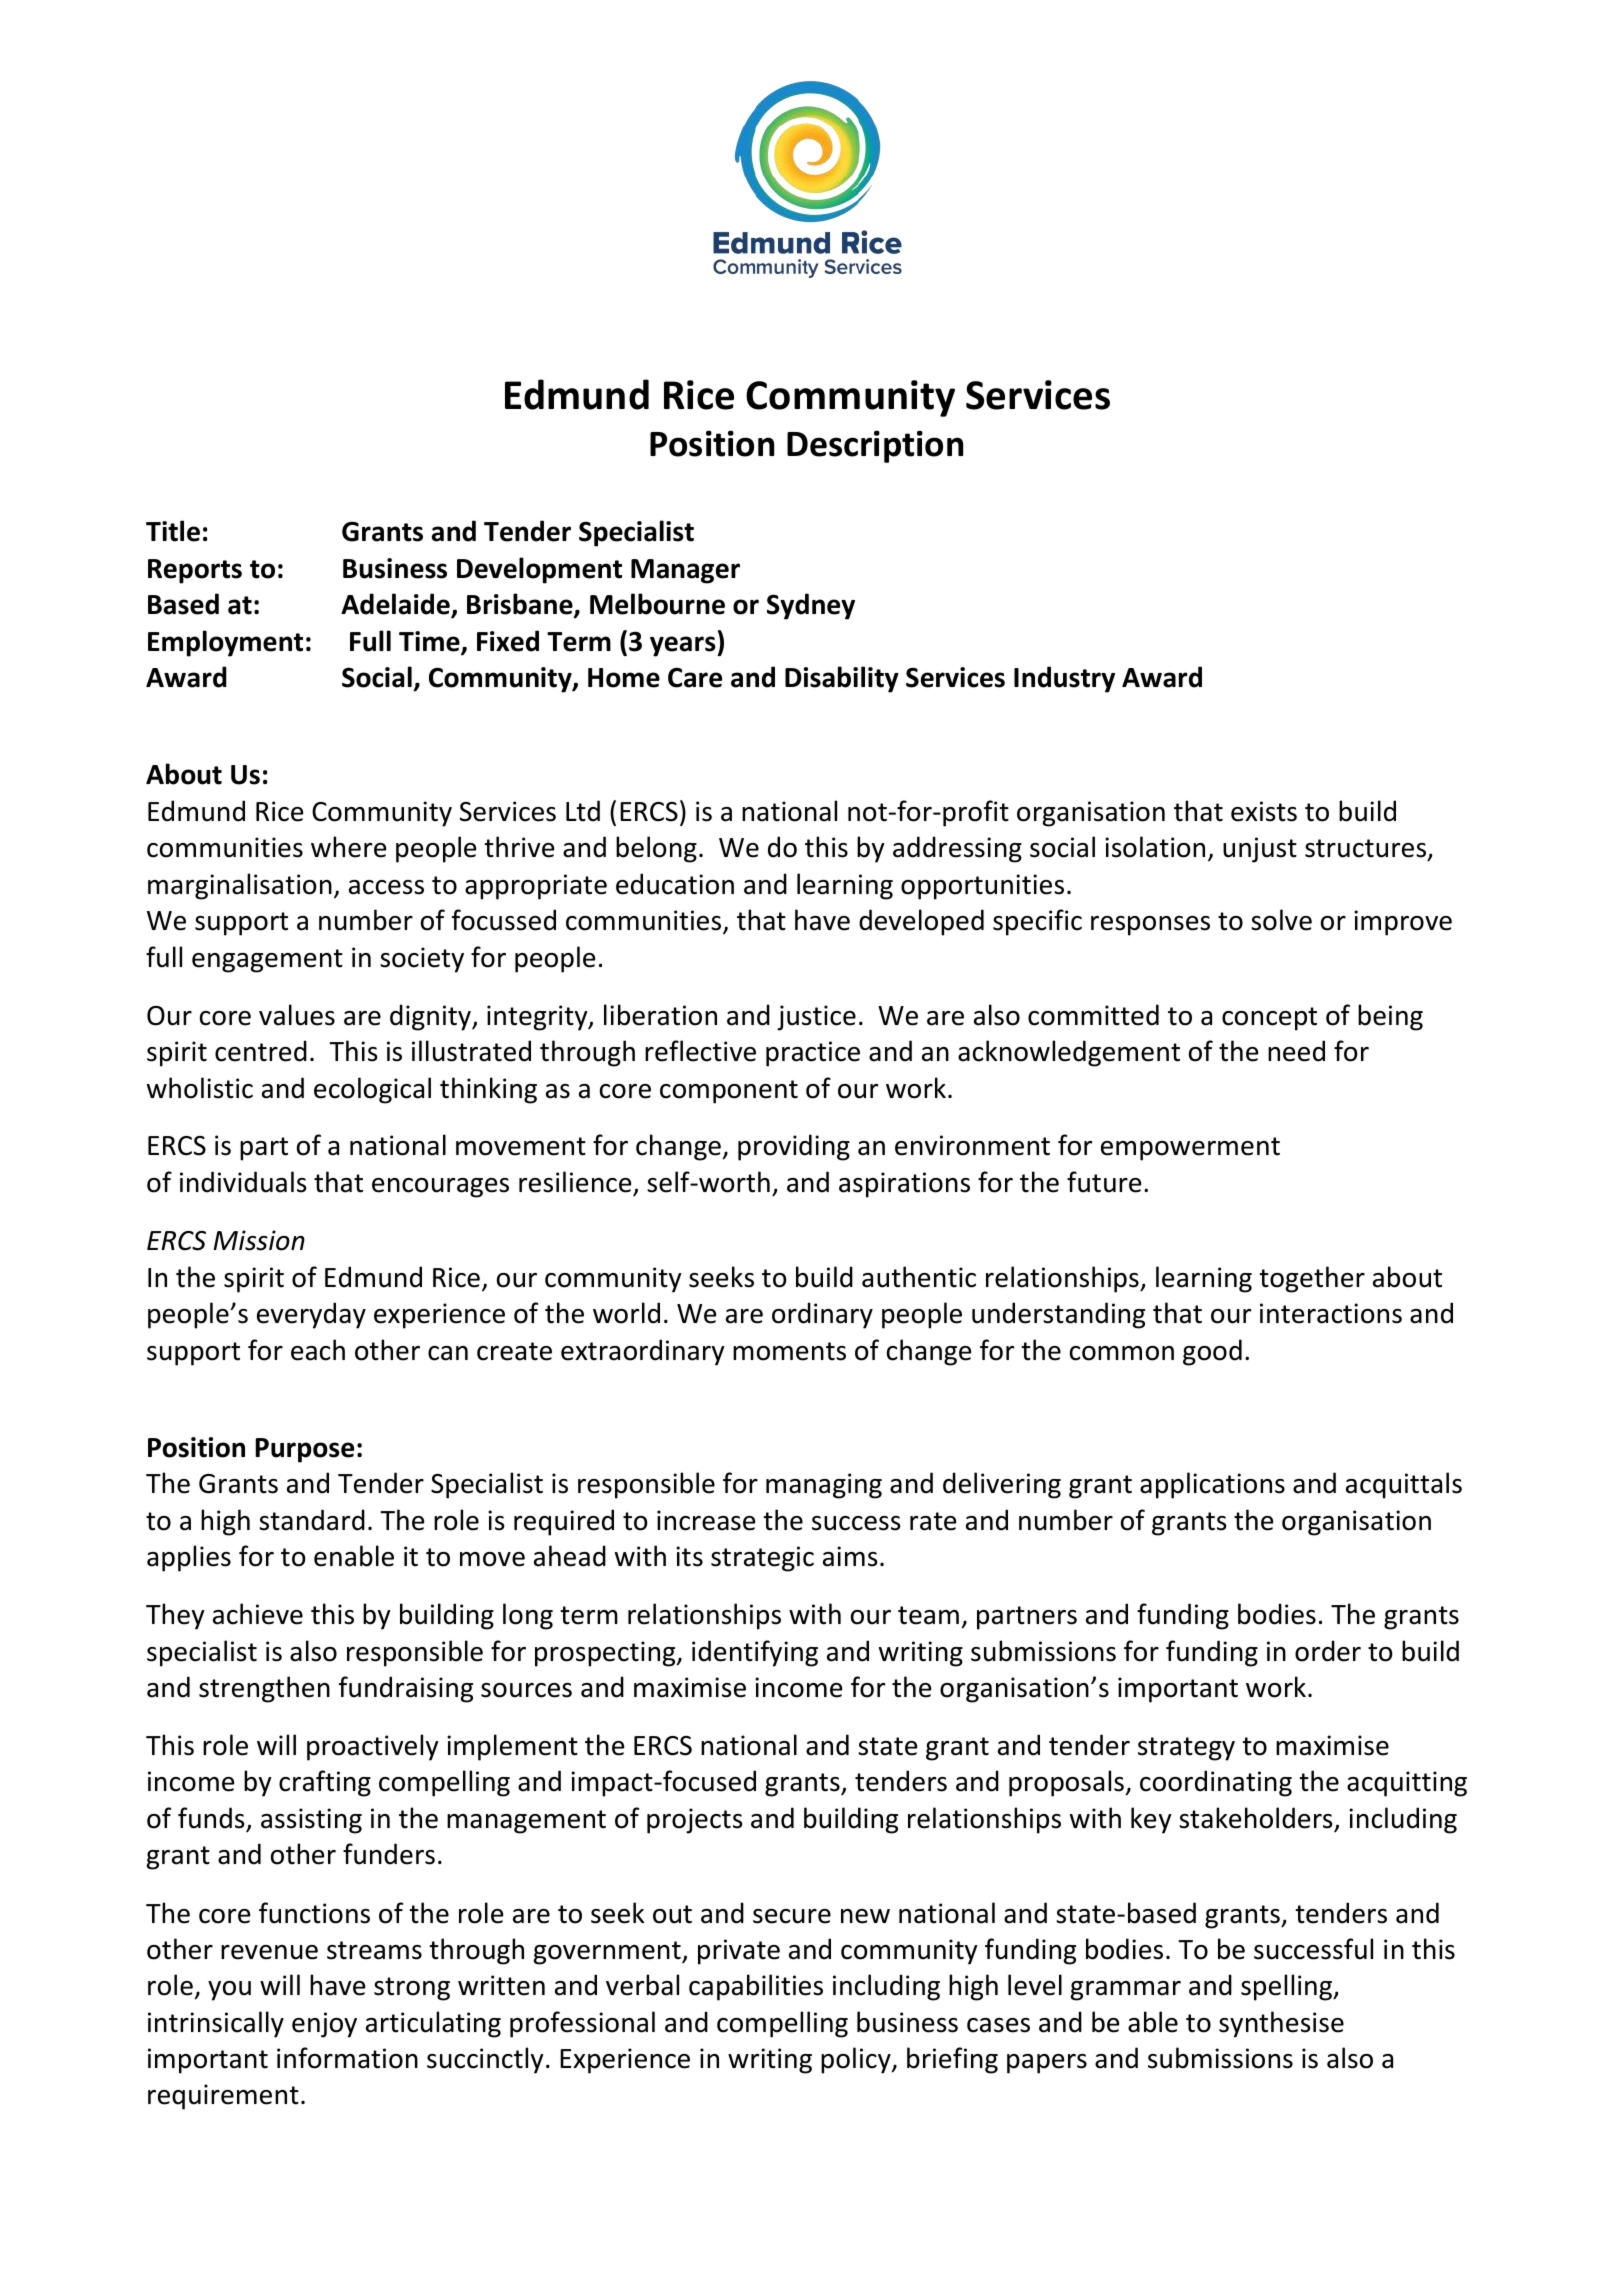 The height and width of the screenshot is (2283, 1614). Describe the element at coordinates (347, 2058) in the screenshot. I see `information` at that location.
